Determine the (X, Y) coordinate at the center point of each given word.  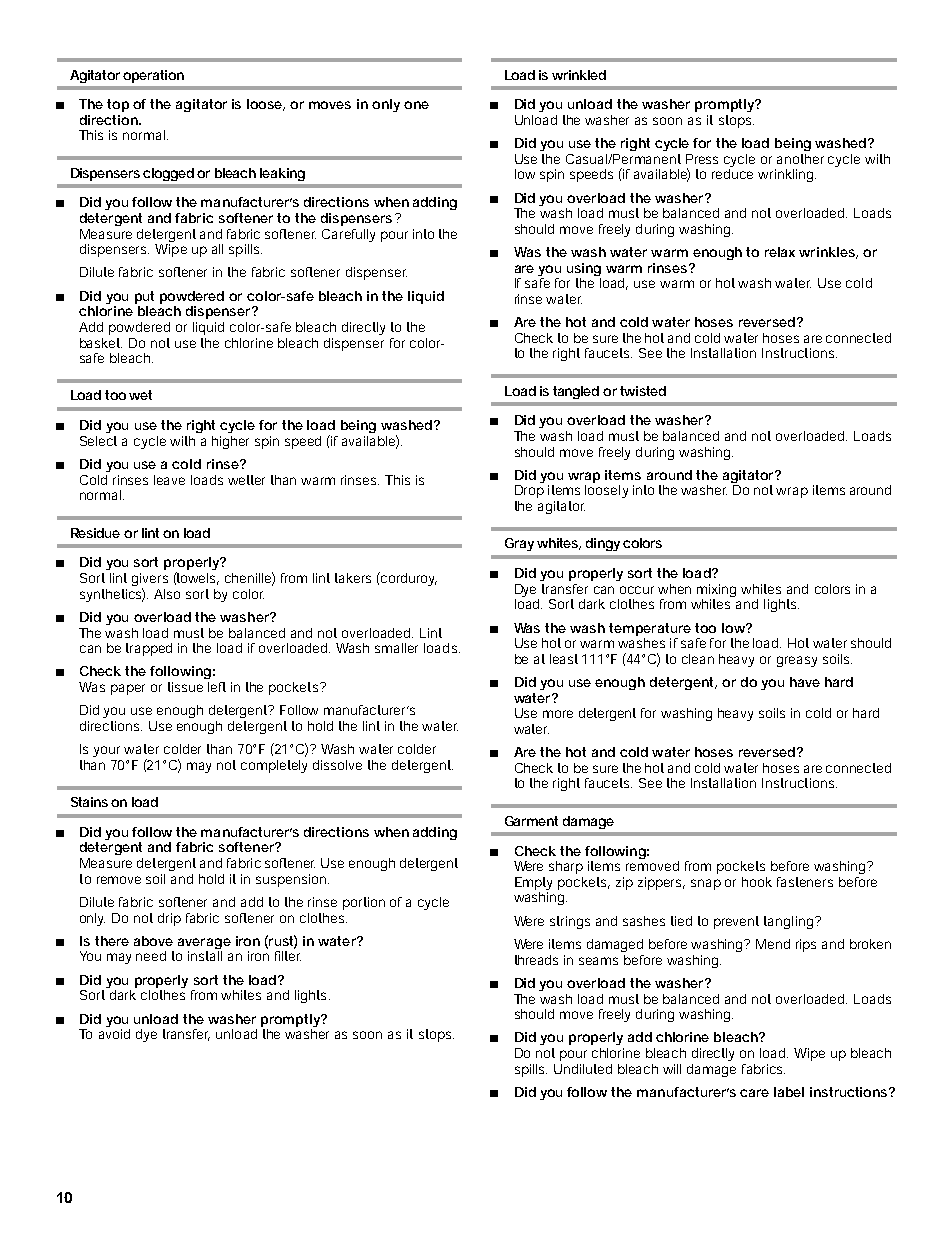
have (805, 682)
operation (153, 76)
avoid (114, 1034)
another (800, 159)
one (416, 105)
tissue (185, 687)
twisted (643, 391)
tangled (576, 392)
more (558, 714)
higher (230, 442)
